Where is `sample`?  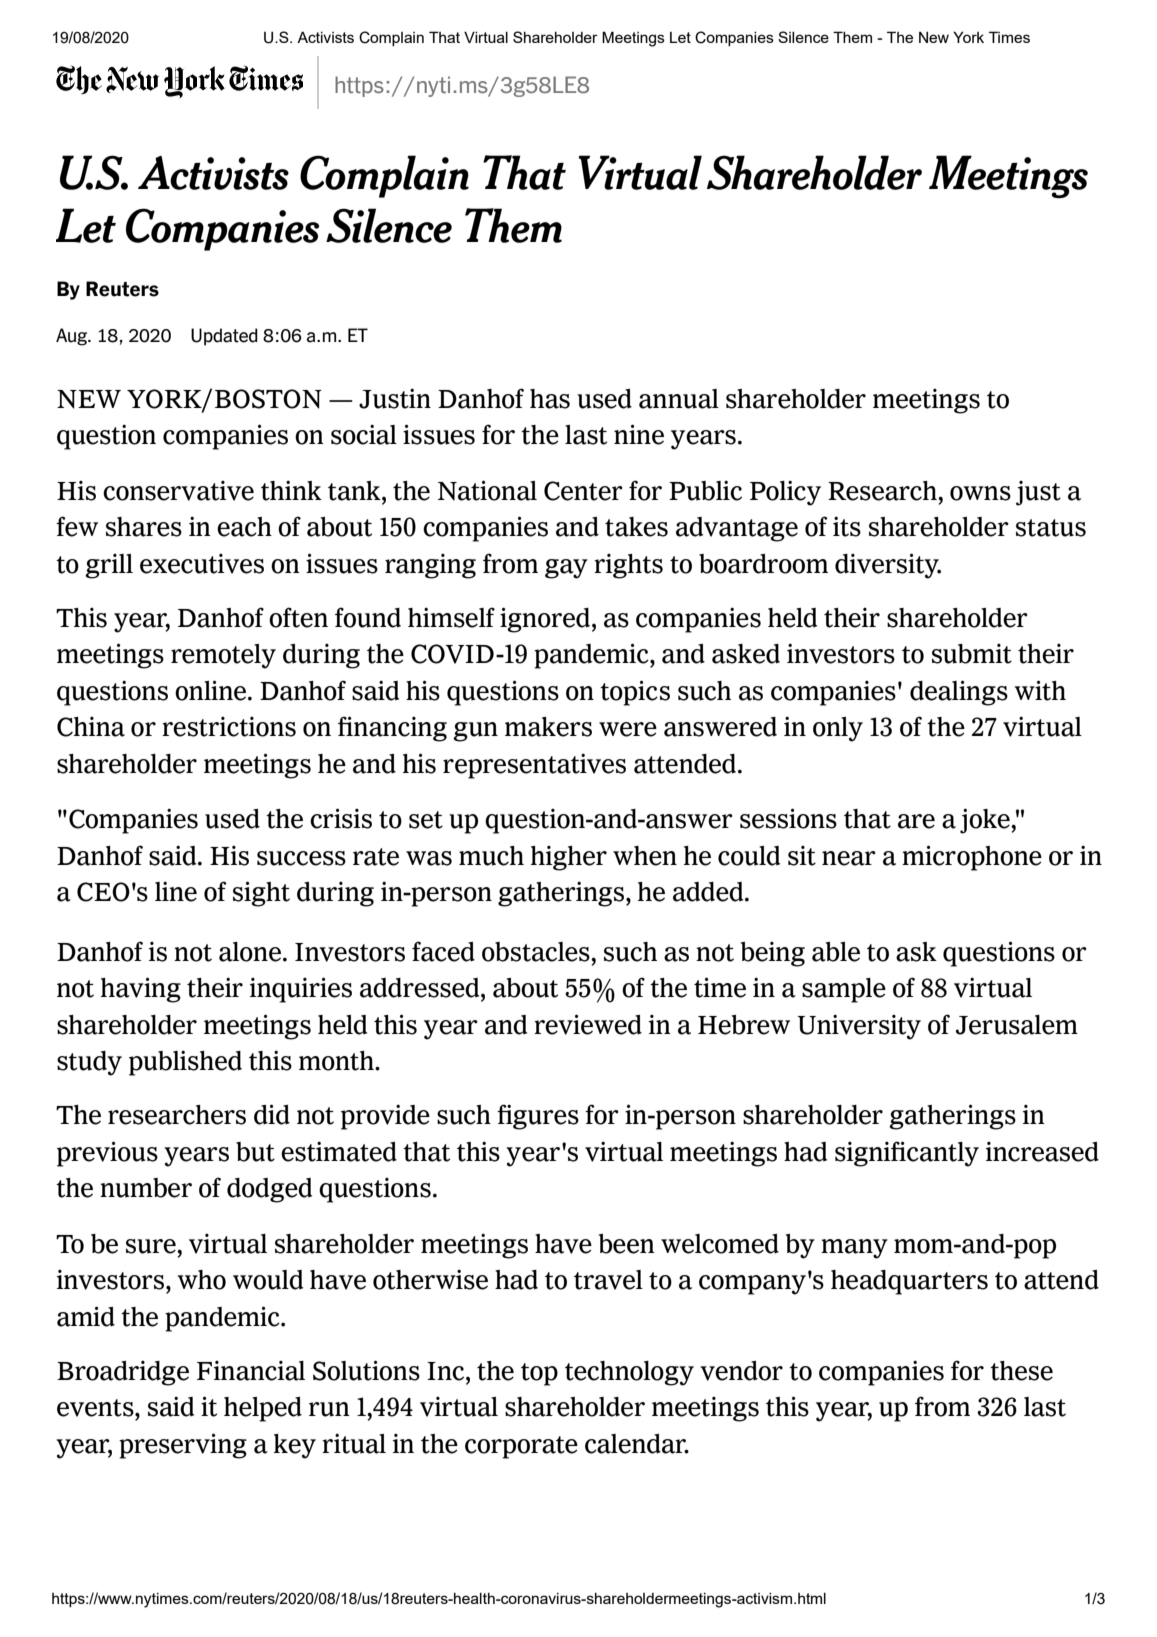 sample is located at coordinates (844, 990).
